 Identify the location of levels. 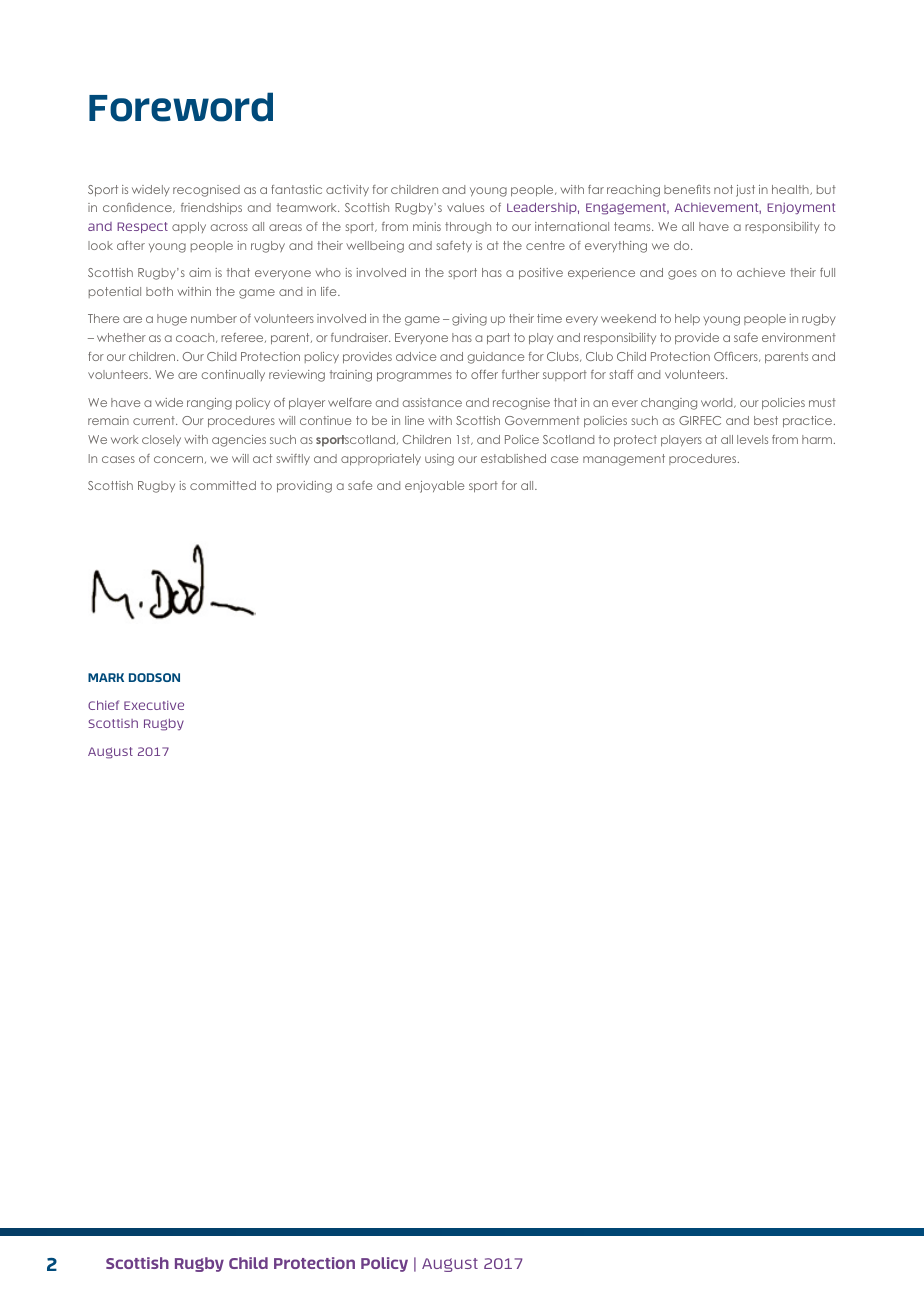
(752, 439).
